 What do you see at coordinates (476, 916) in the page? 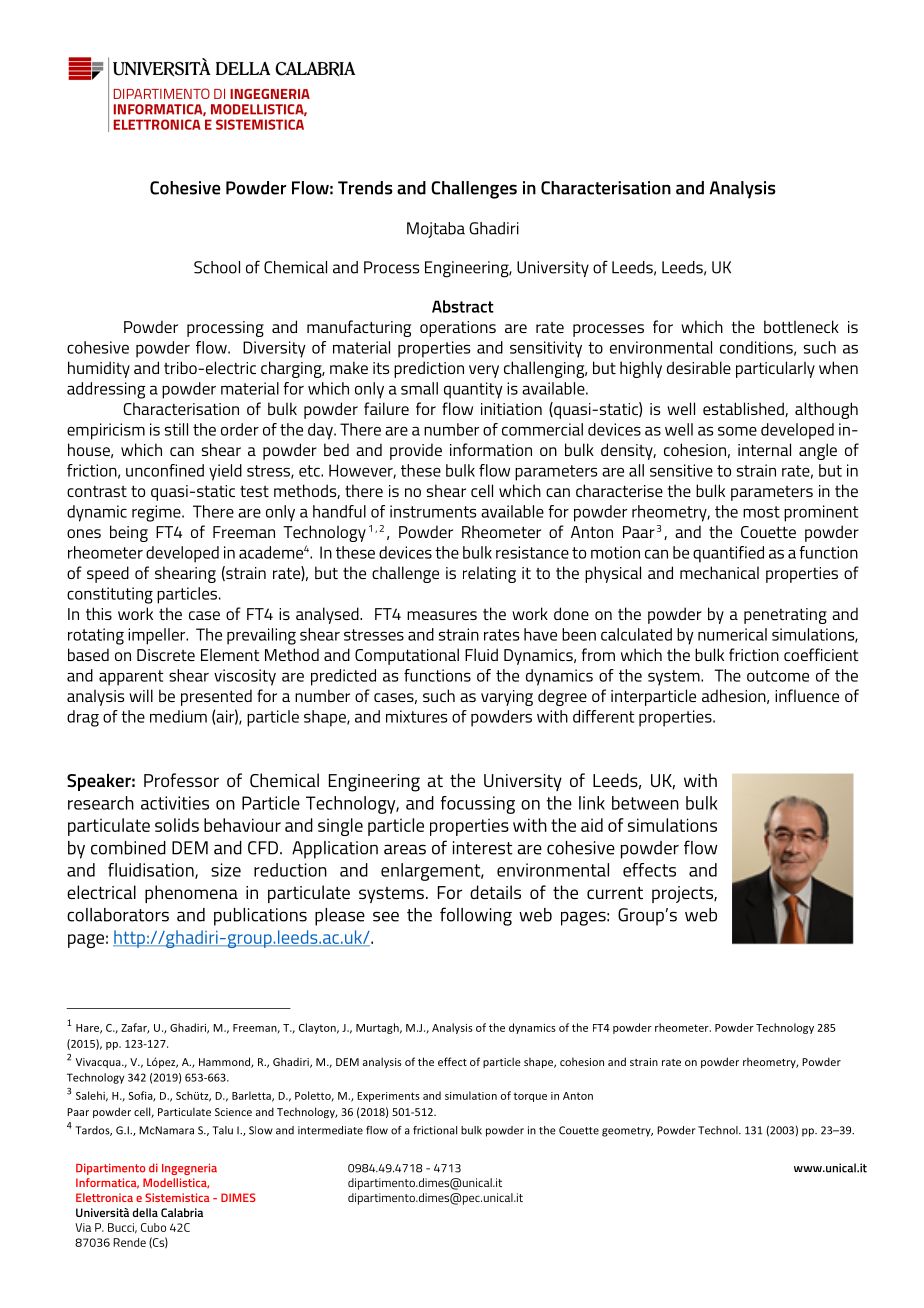
I see `following` at bounding box center [476, 916].
